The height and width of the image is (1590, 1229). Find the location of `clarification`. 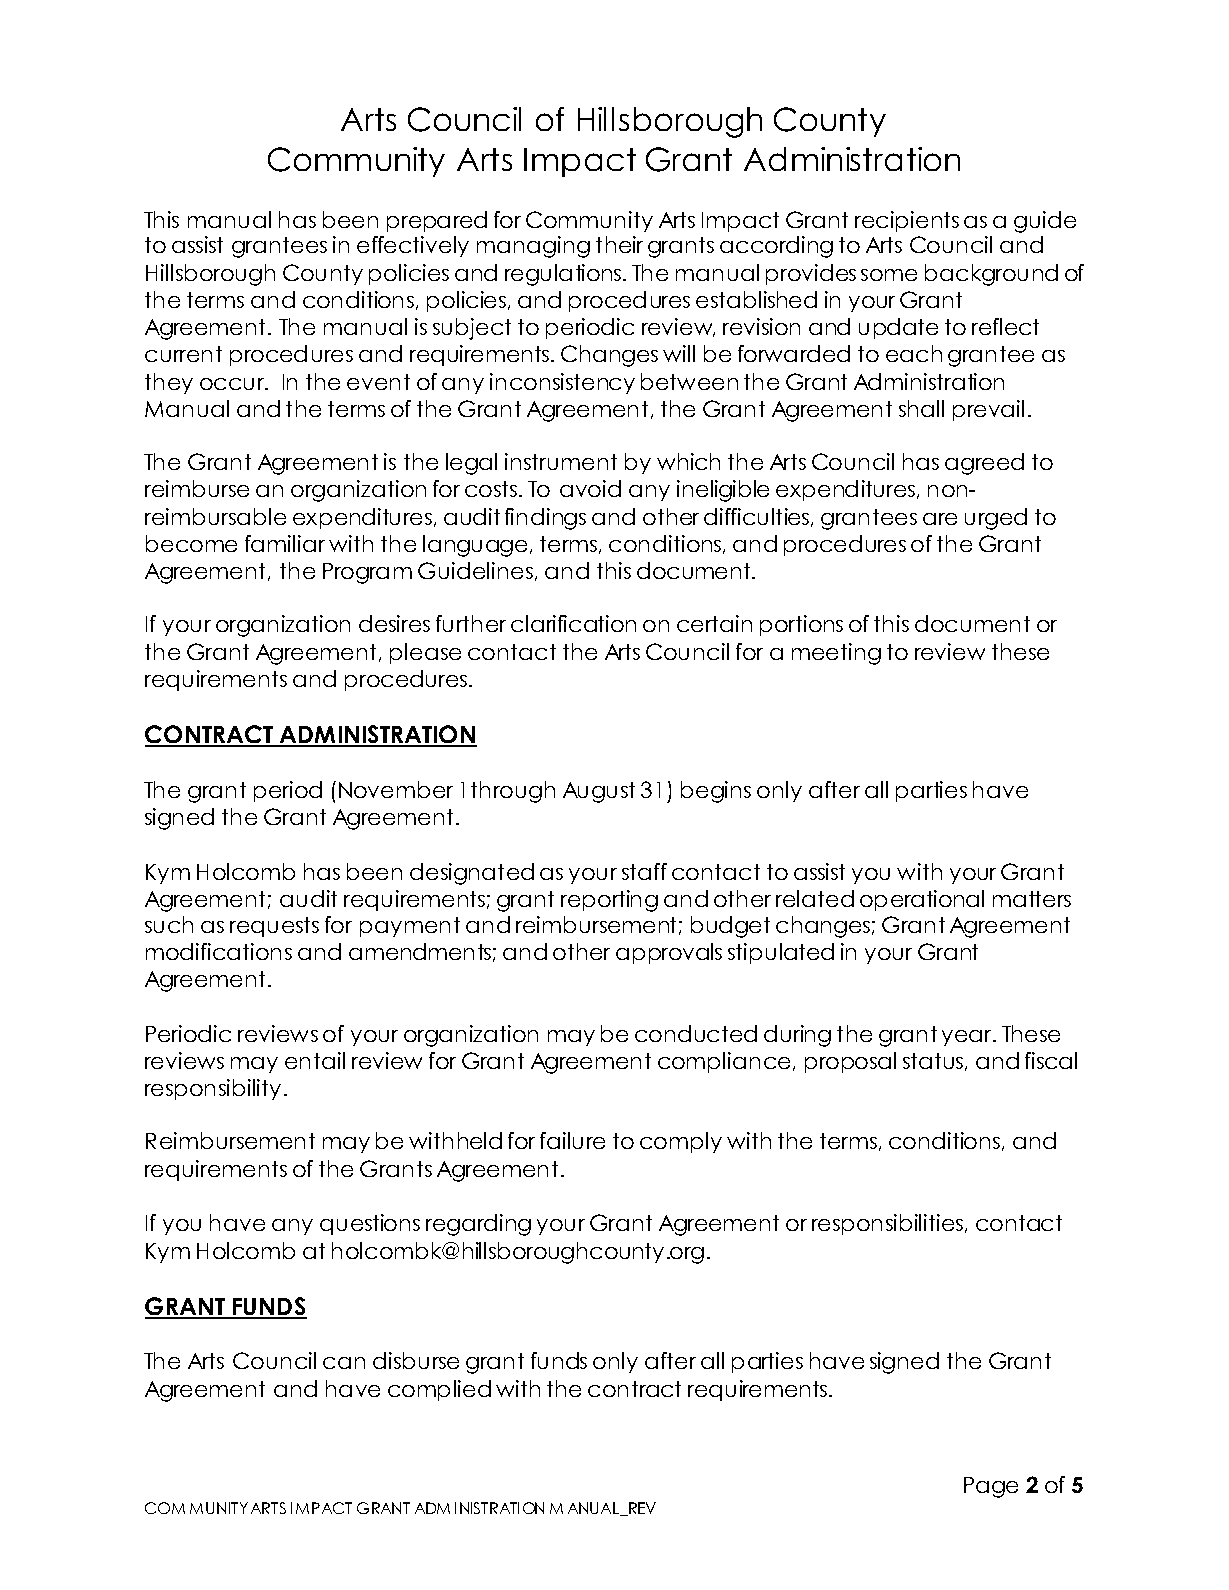

clarification is located at coordinates (573, 623).
